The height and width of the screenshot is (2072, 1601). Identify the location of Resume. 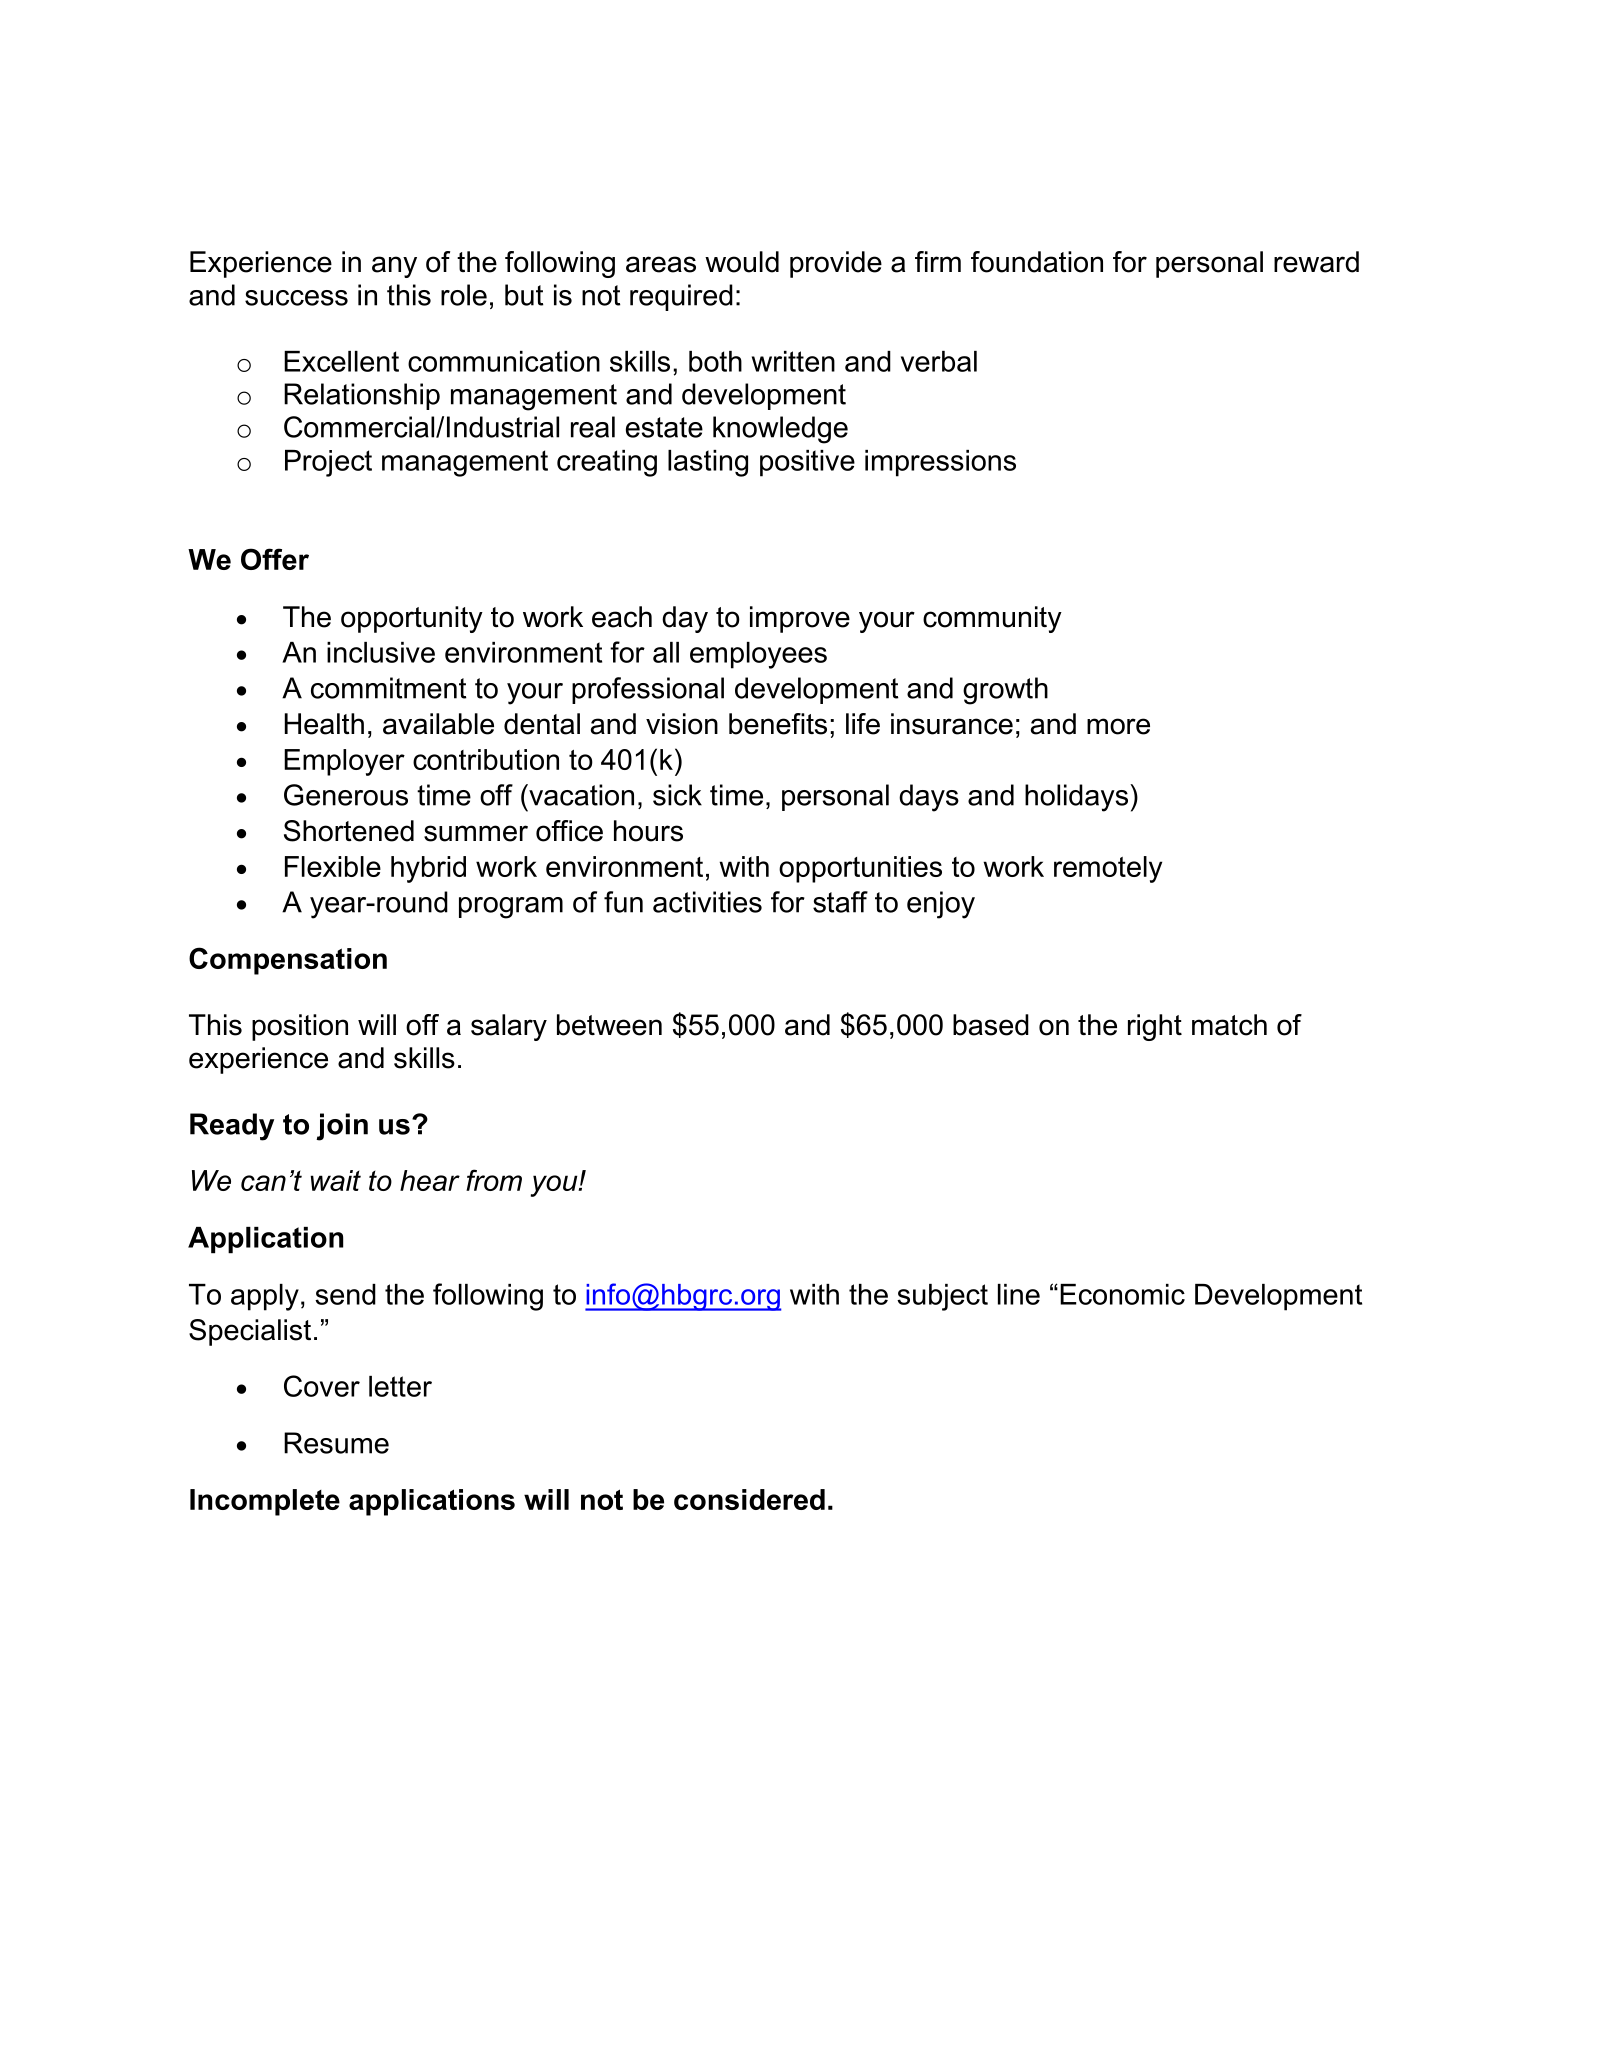
(336, 1443).
